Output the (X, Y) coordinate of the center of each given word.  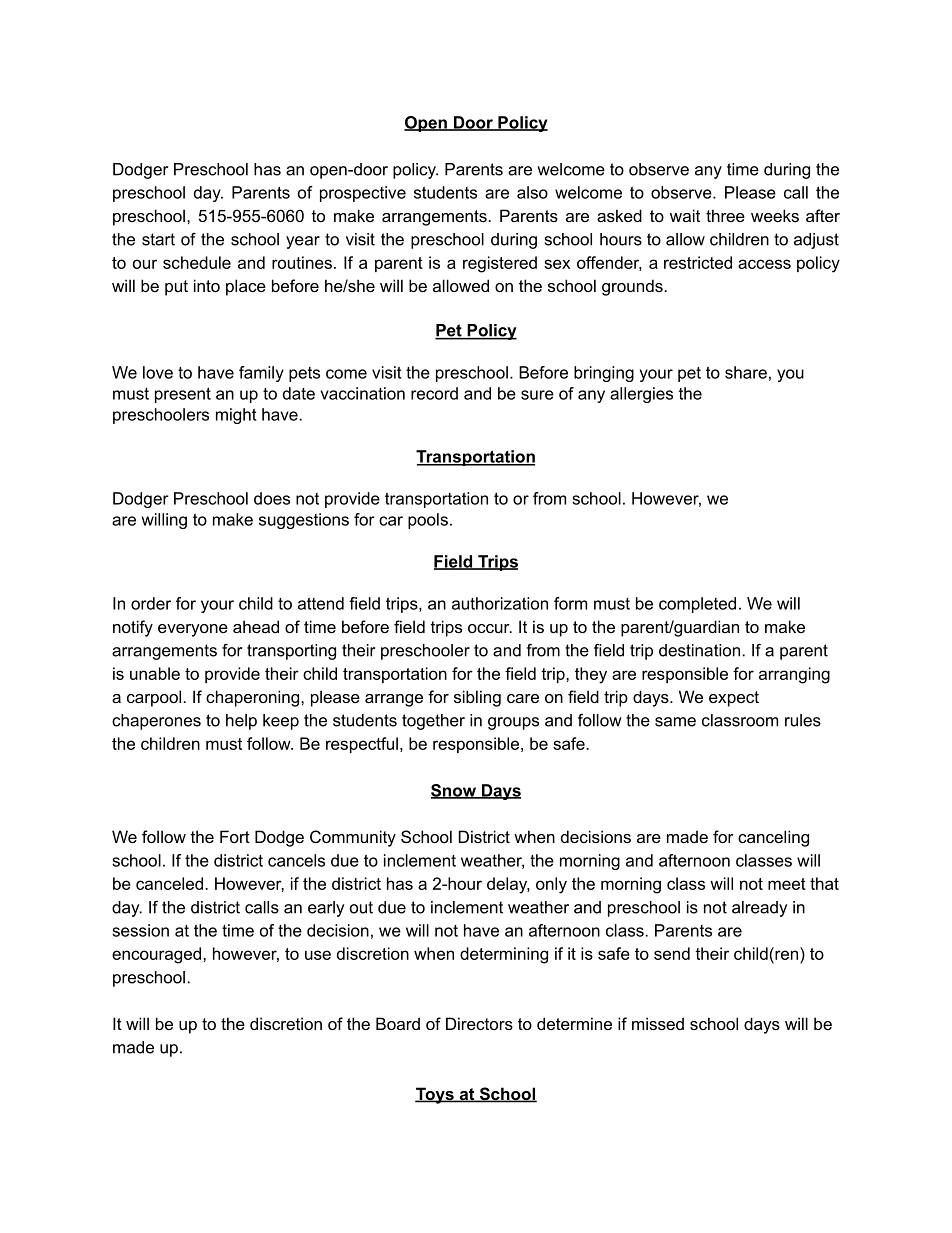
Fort (235, 836)
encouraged (158, 955)
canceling (773, 838)
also (532, 192)
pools (428, 521)
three (725, 215)
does (272, 498)
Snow (454, 791)
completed (697, 605)
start (158, 239)
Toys (435, 1095)
